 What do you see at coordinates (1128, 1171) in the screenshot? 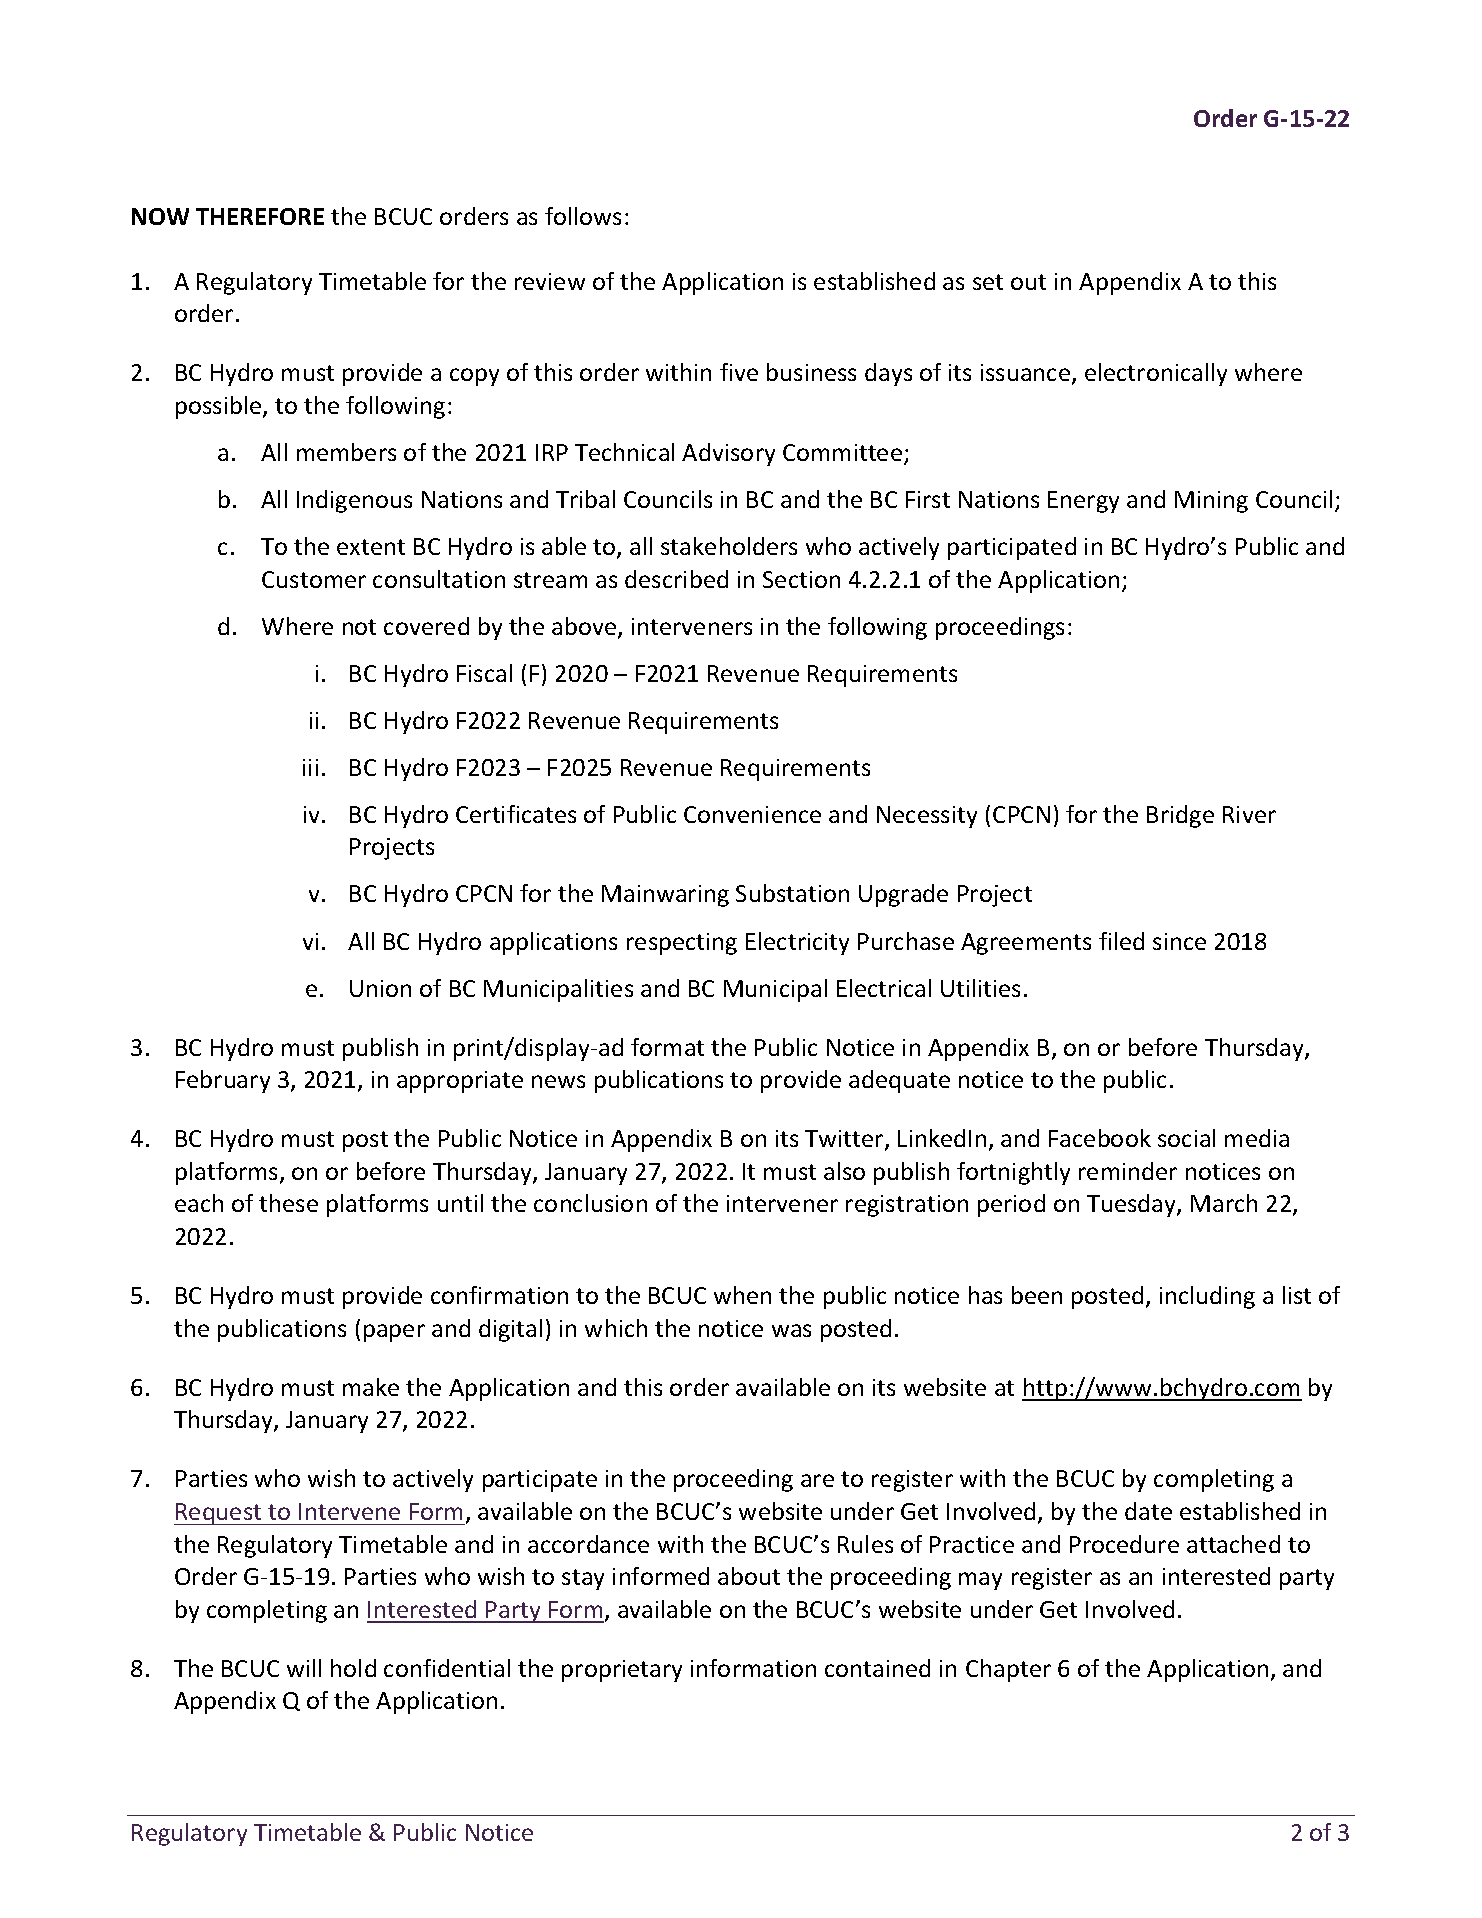
I see `reminder` at bounding box center [1128, 1171].
